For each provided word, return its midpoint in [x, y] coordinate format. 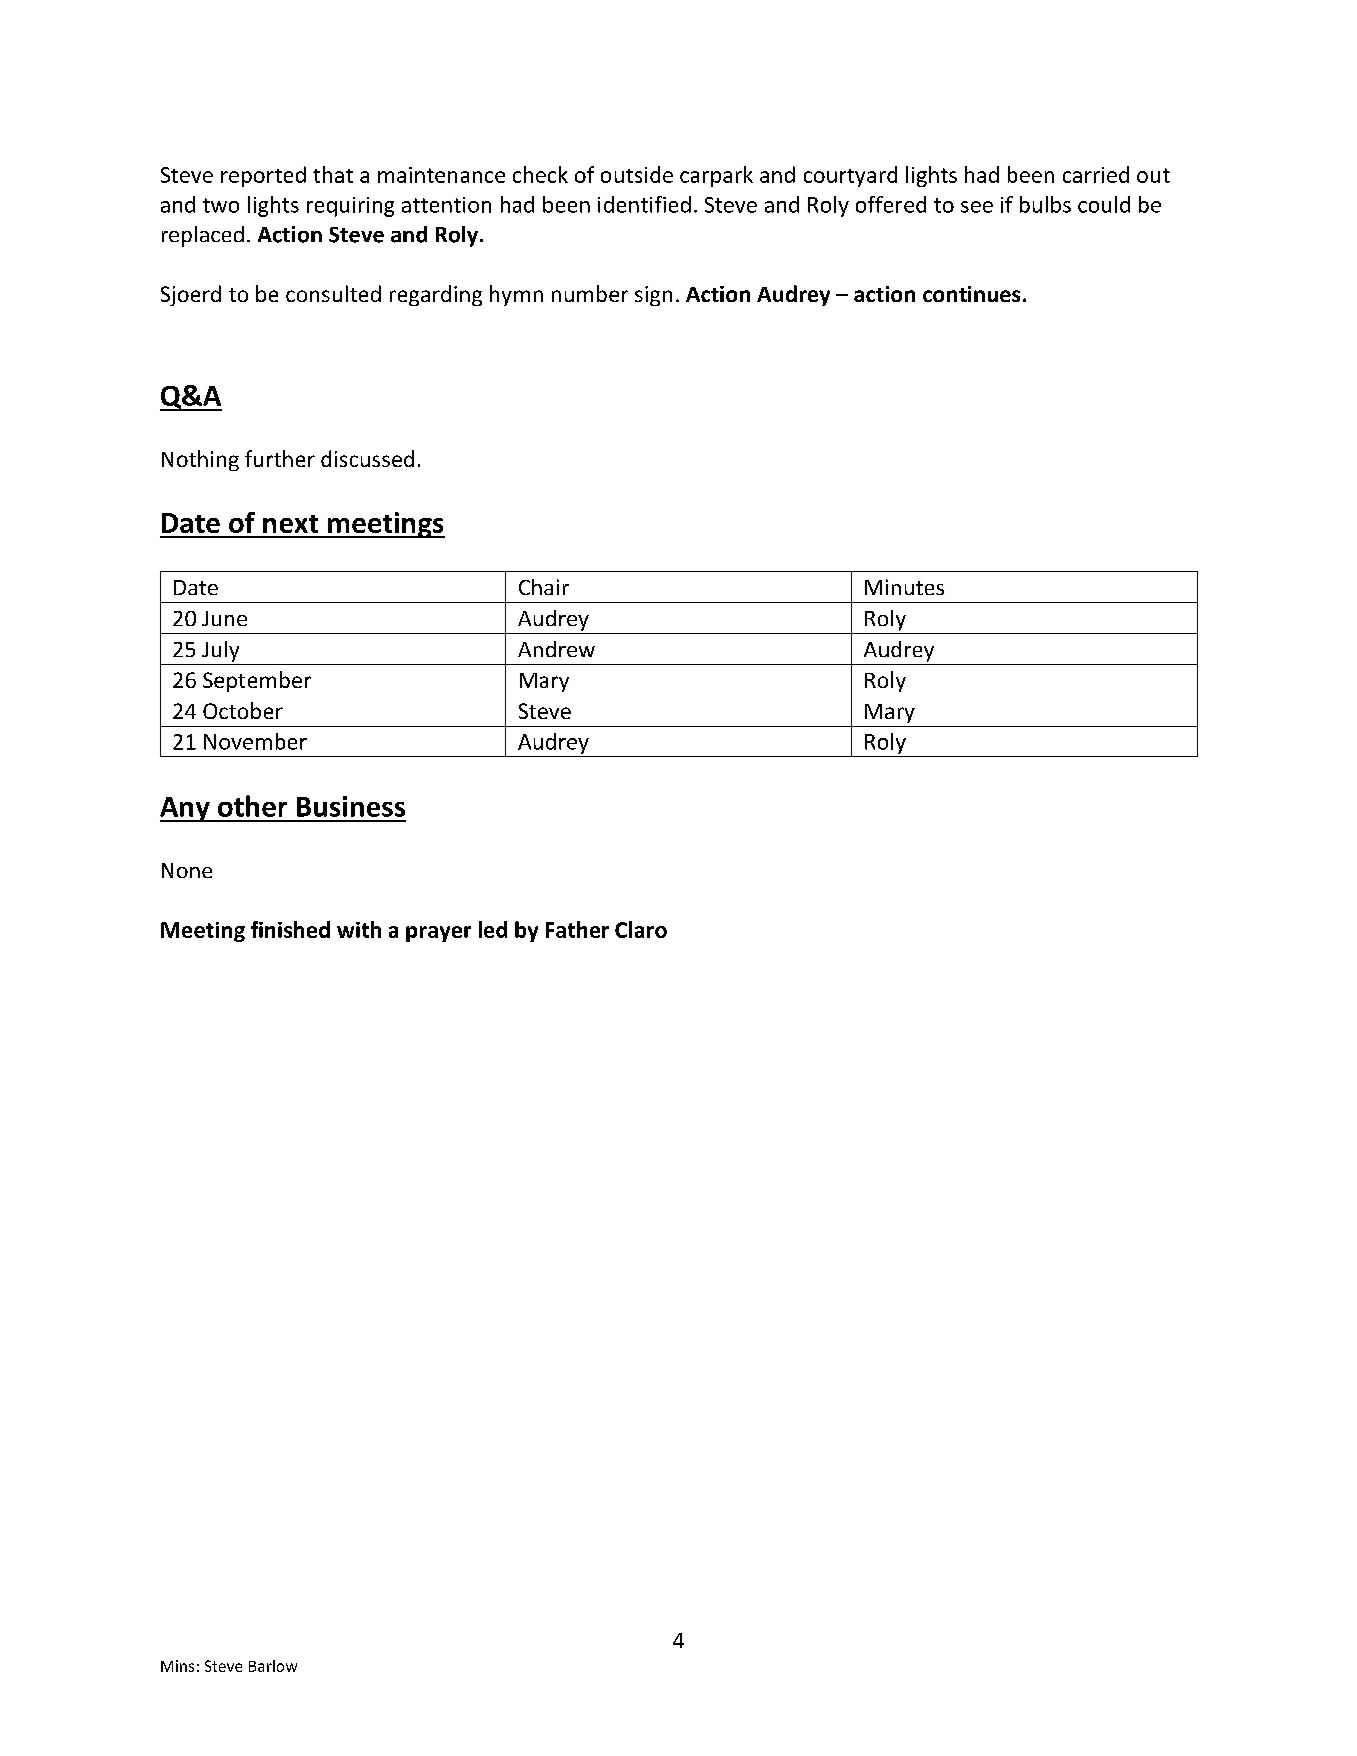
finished [290, 929]
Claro [641, 929]
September [257, 681]
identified [644, 204]
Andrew [556, 649]
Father [577, 929]
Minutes [904, 587]
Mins [177, 1666]
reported [263, 176]
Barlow [273, 1666]
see [977, 207]
